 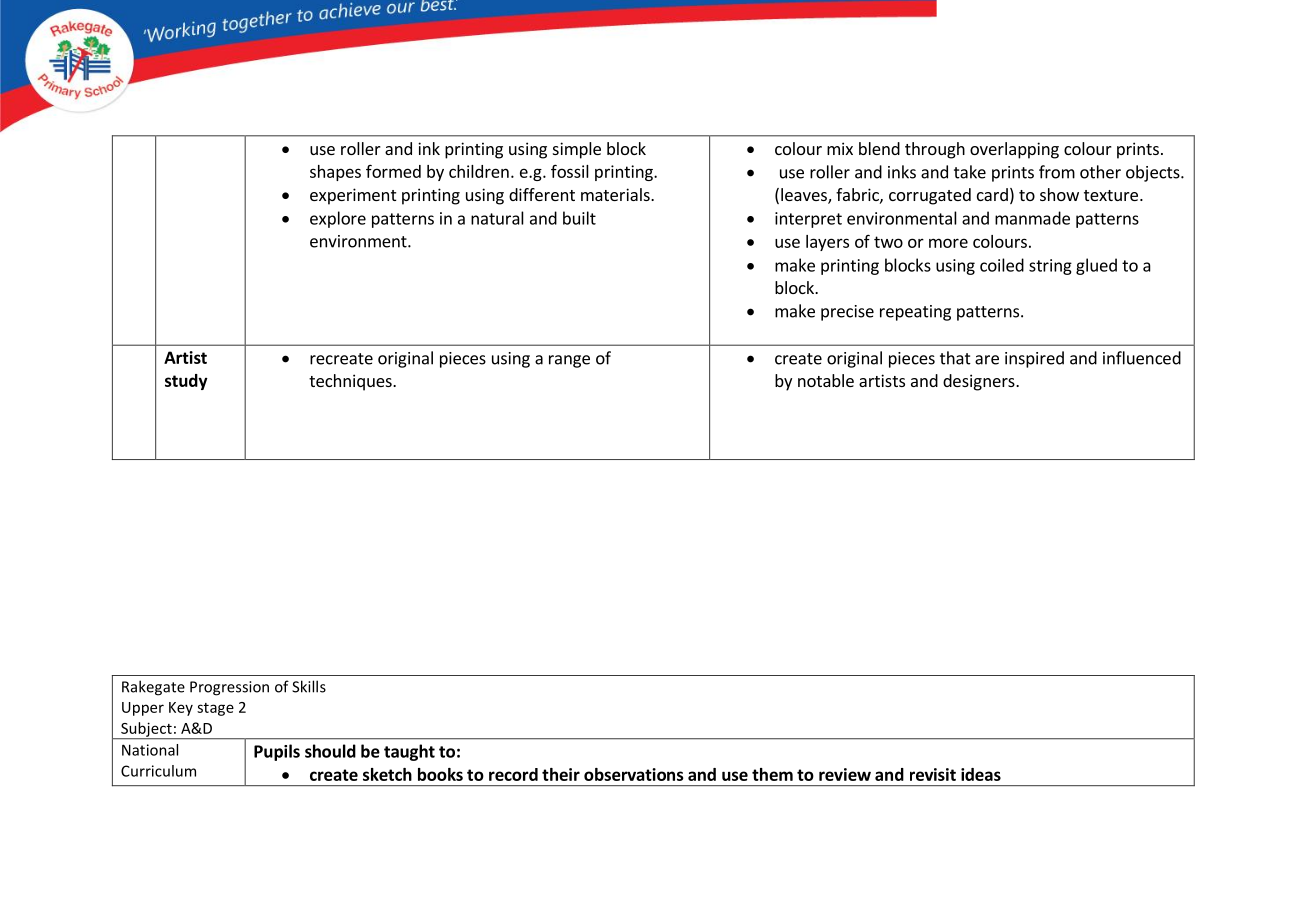 I want to click on Progression, so click(x=229, y=688).
